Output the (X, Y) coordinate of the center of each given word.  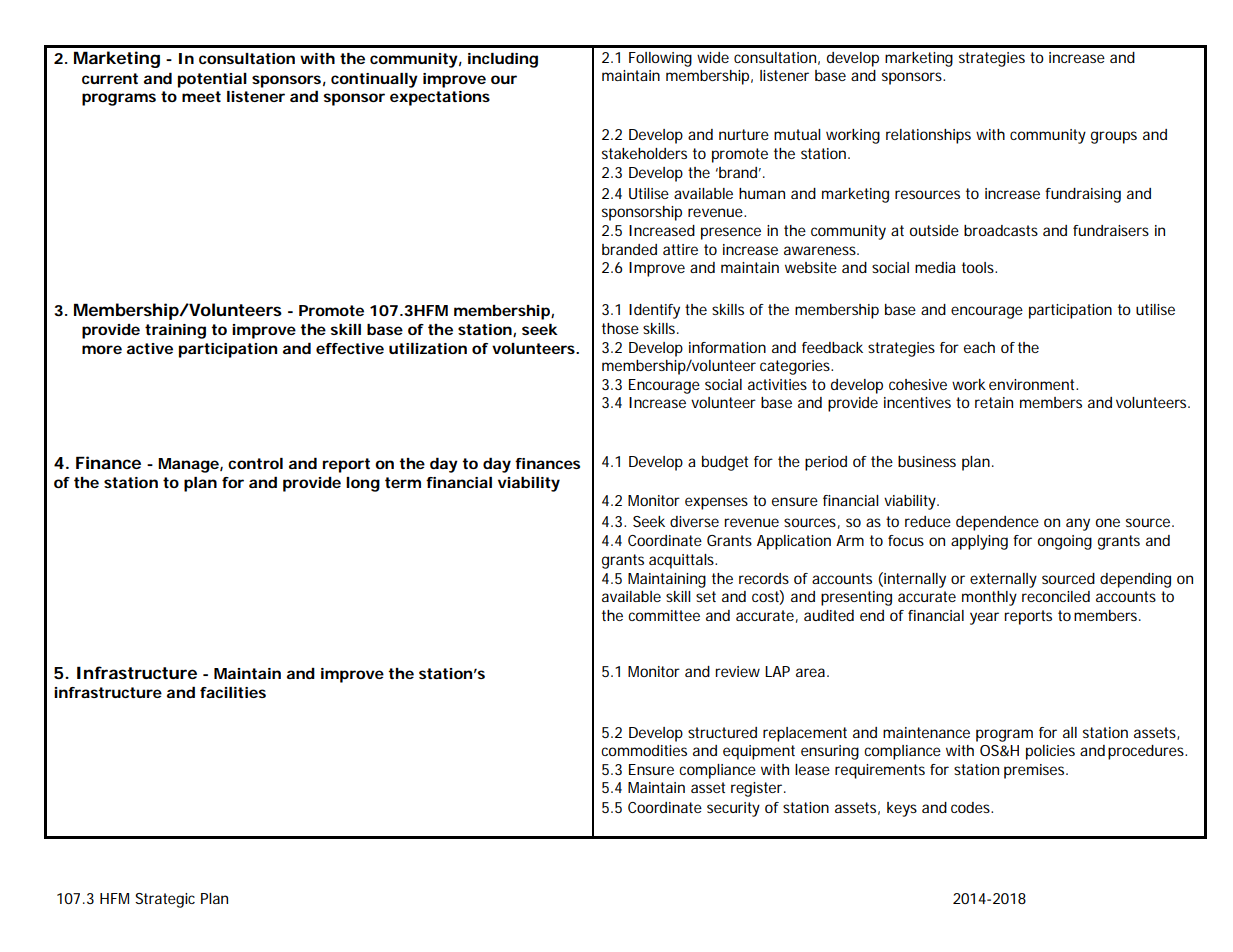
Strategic (165, 900)
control (255, 463)
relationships (928, 136)
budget (725, 463)
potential (212, 80)
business (927, 461)
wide (713, 57)
